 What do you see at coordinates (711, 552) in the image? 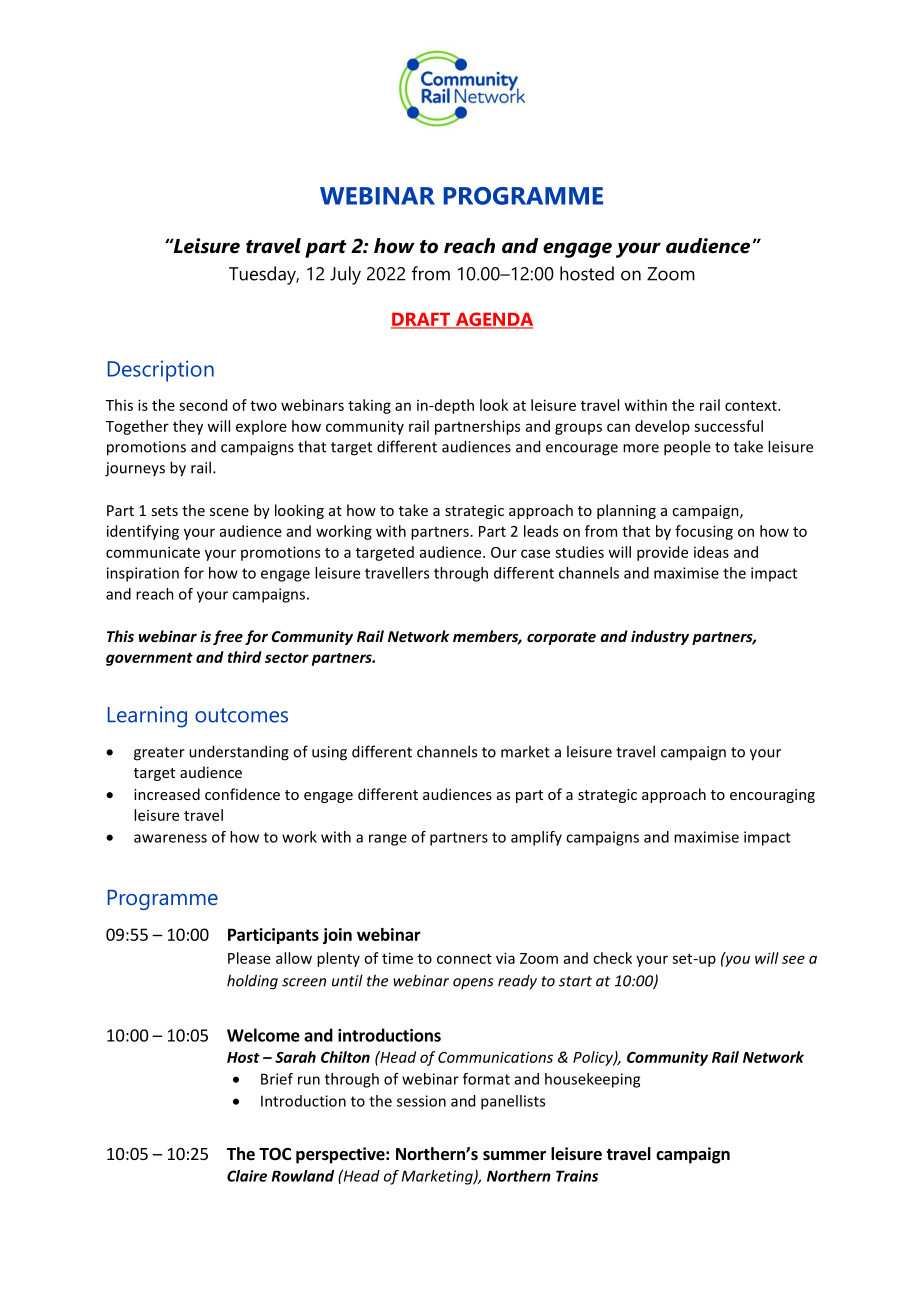
I see `ideas` at bounding box center [711, 552].
